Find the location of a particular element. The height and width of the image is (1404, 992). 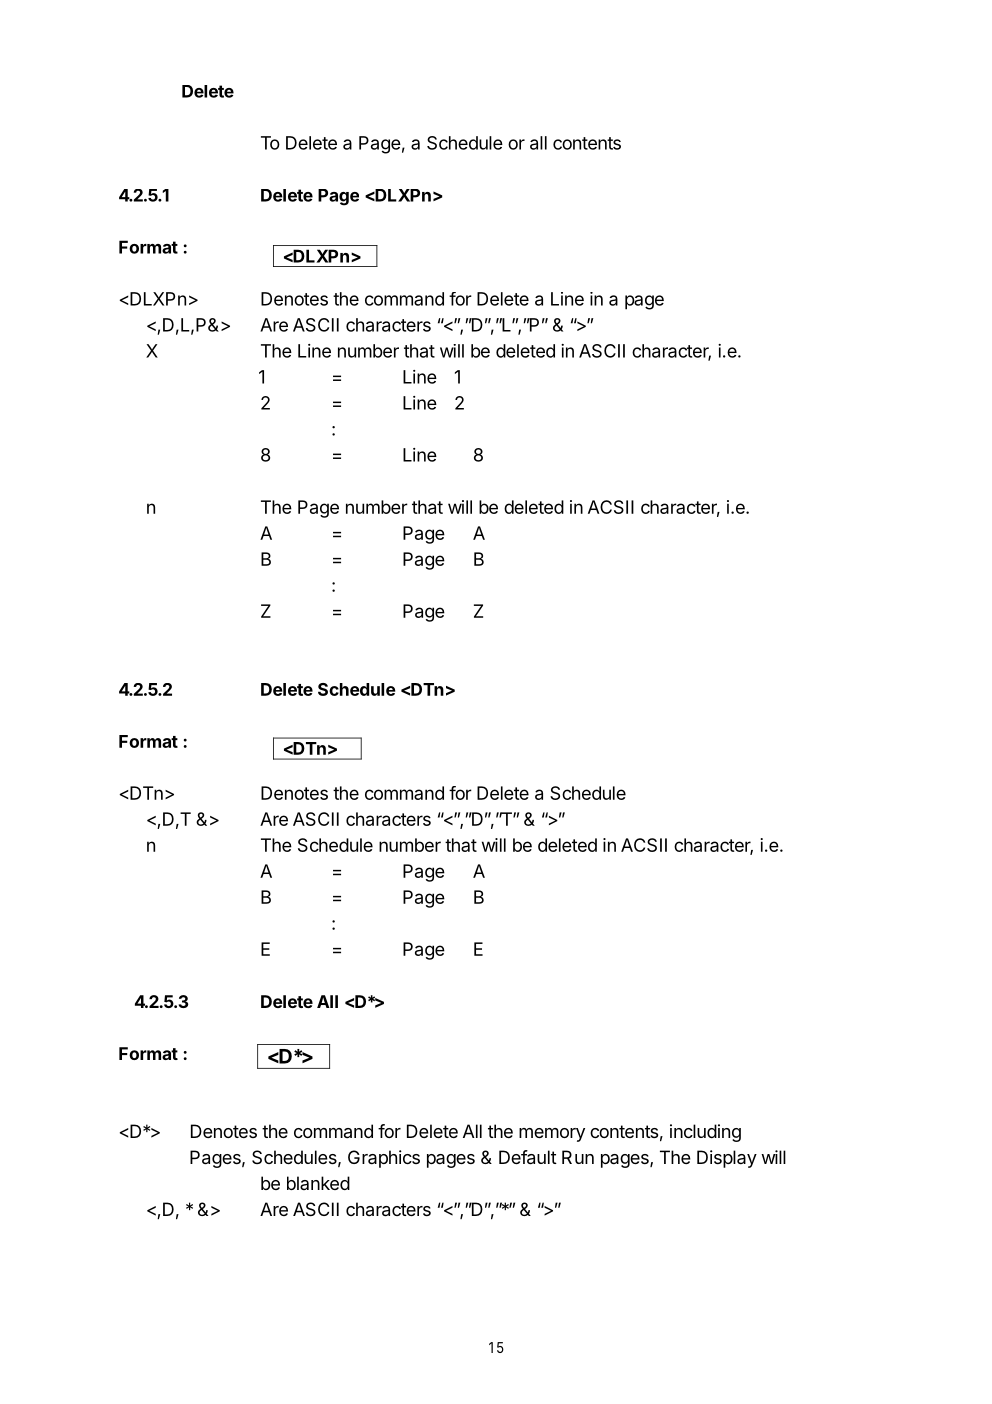

blanked is located at coordinates (318, 1183).
